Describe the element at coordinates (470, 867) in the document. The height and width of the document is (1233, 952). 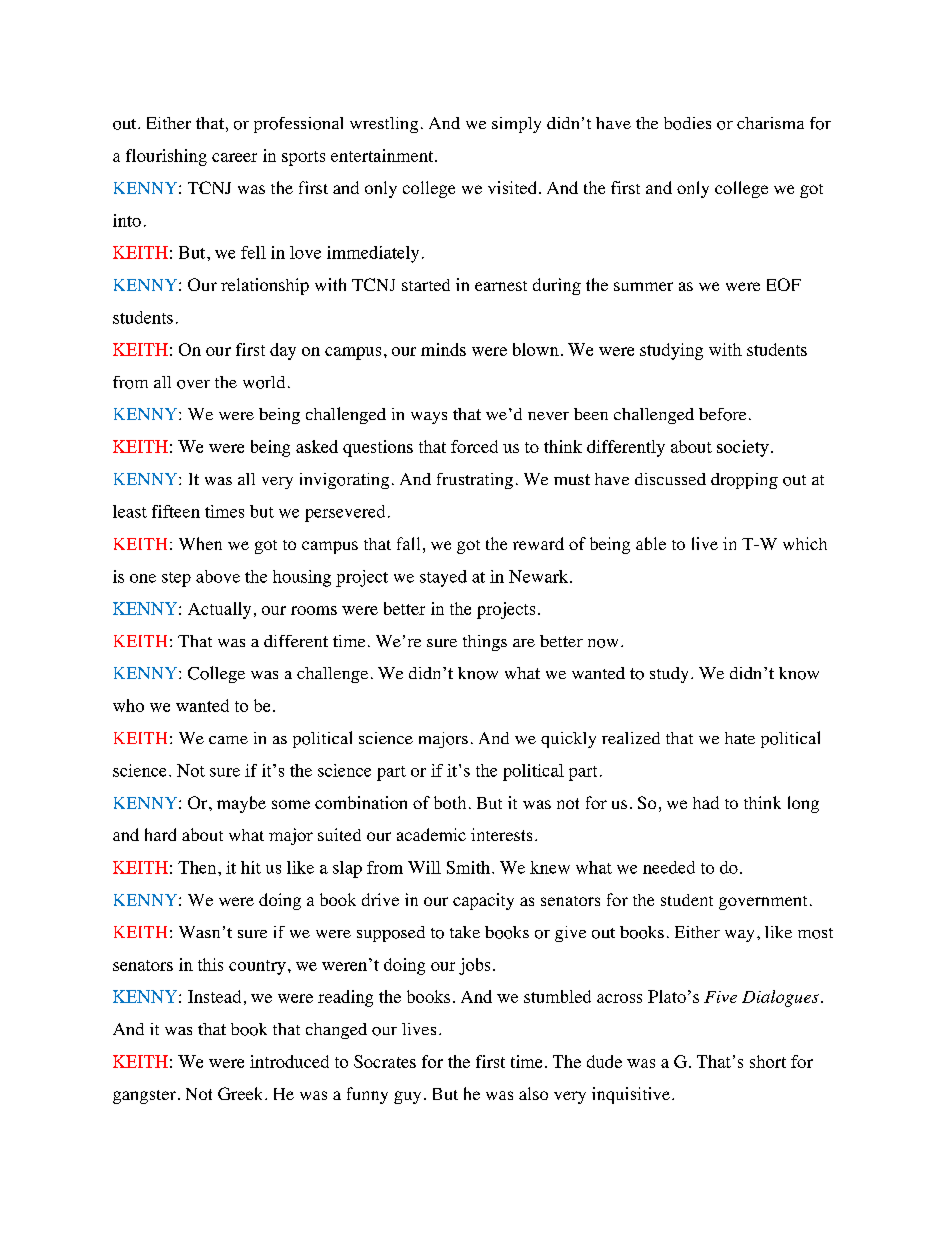
I see `Smith` at that location.
